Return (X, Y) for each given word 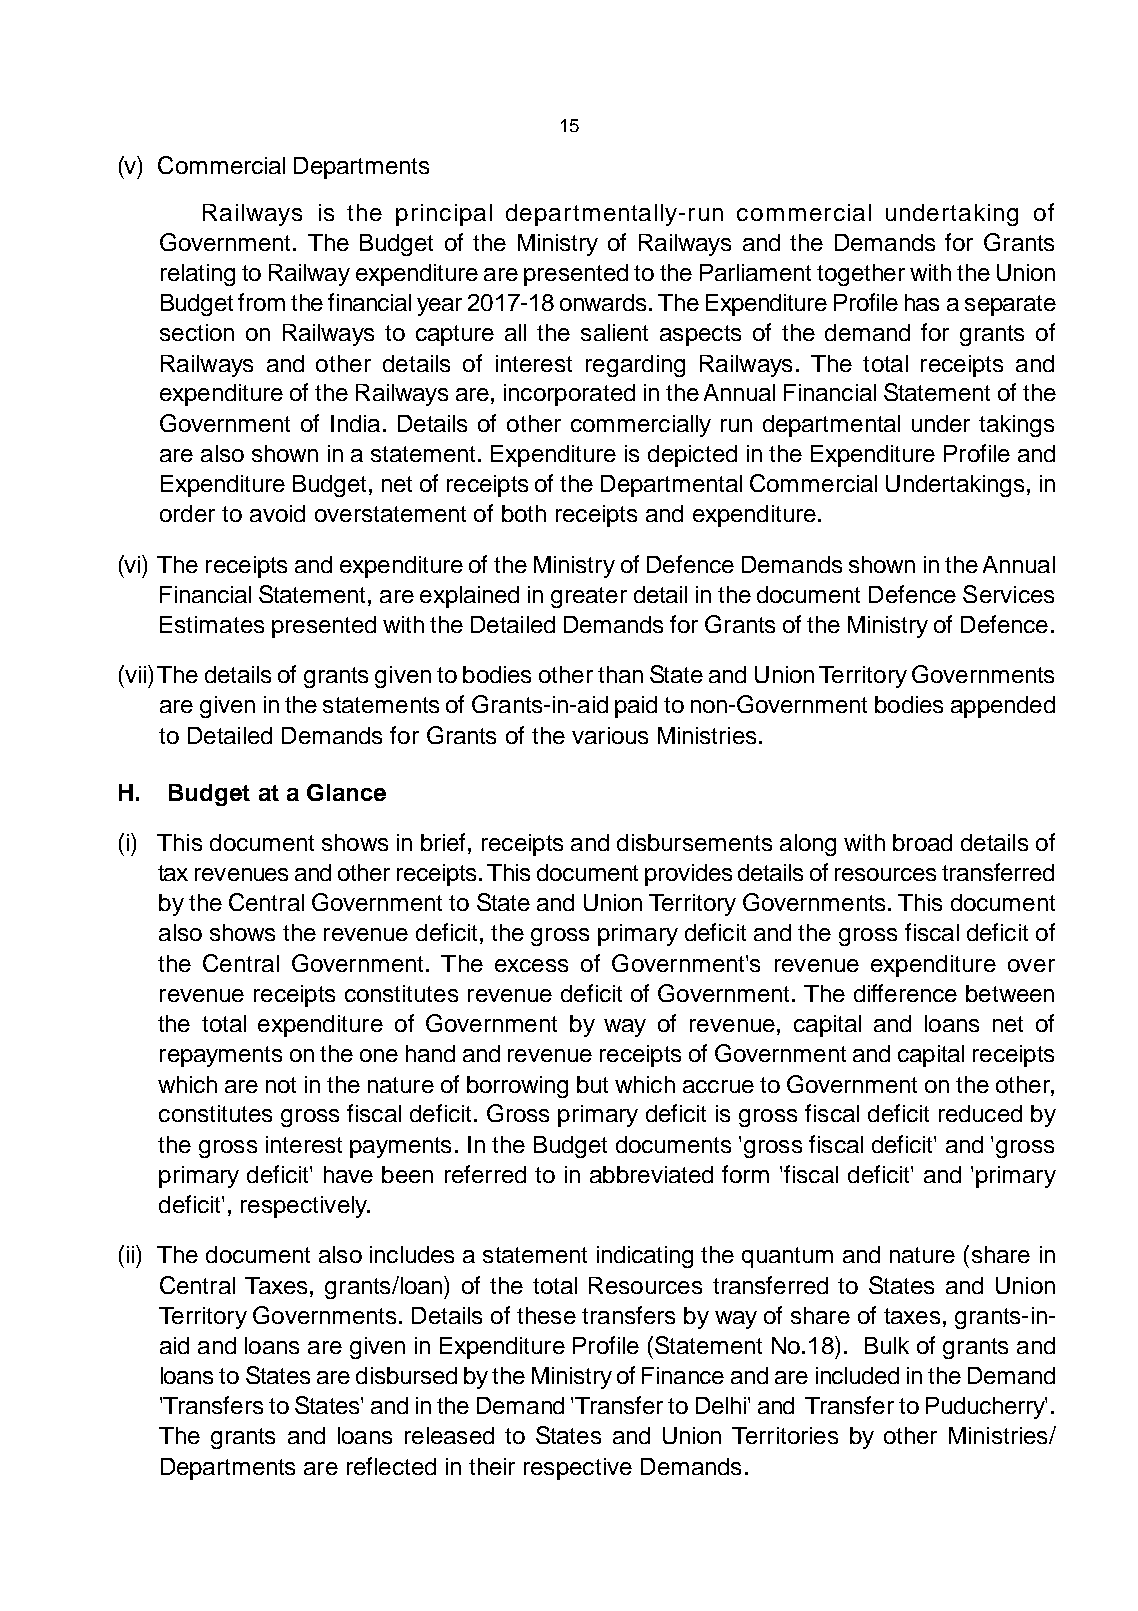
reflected (391, 1466)
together (861, 275)
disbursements (694, 842)
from (261, 302)
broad (922, 842)
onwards (603, 302)
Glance (346, 792)
